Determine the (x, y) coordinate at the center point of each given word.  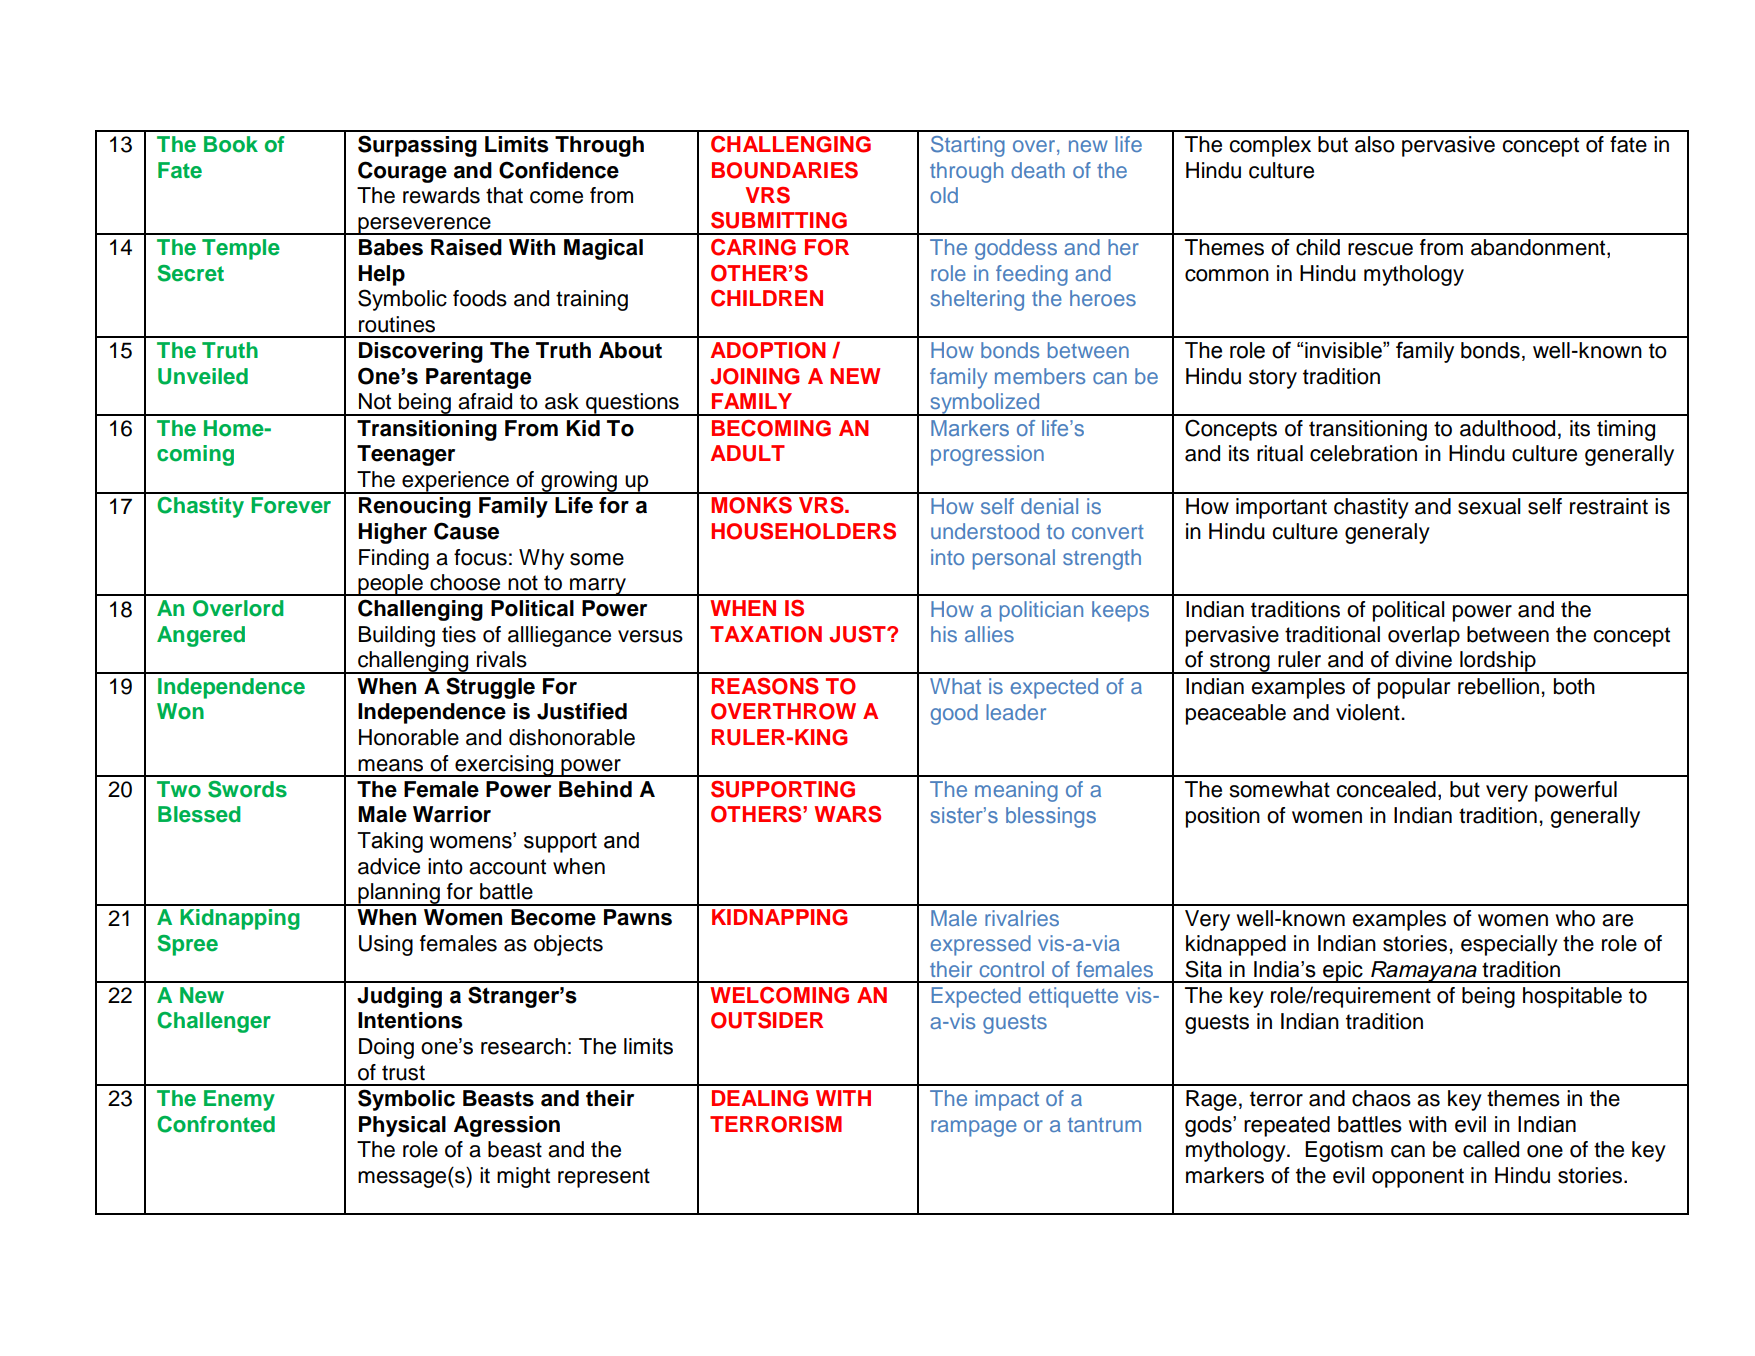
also (1375, 144)
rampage (974, 1128)
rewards (441, 195)
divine (1423, 659)
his (944, 634)
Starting (968, 146)
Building (397, 636)
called (1491, 1149)
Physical (402, 1126)
